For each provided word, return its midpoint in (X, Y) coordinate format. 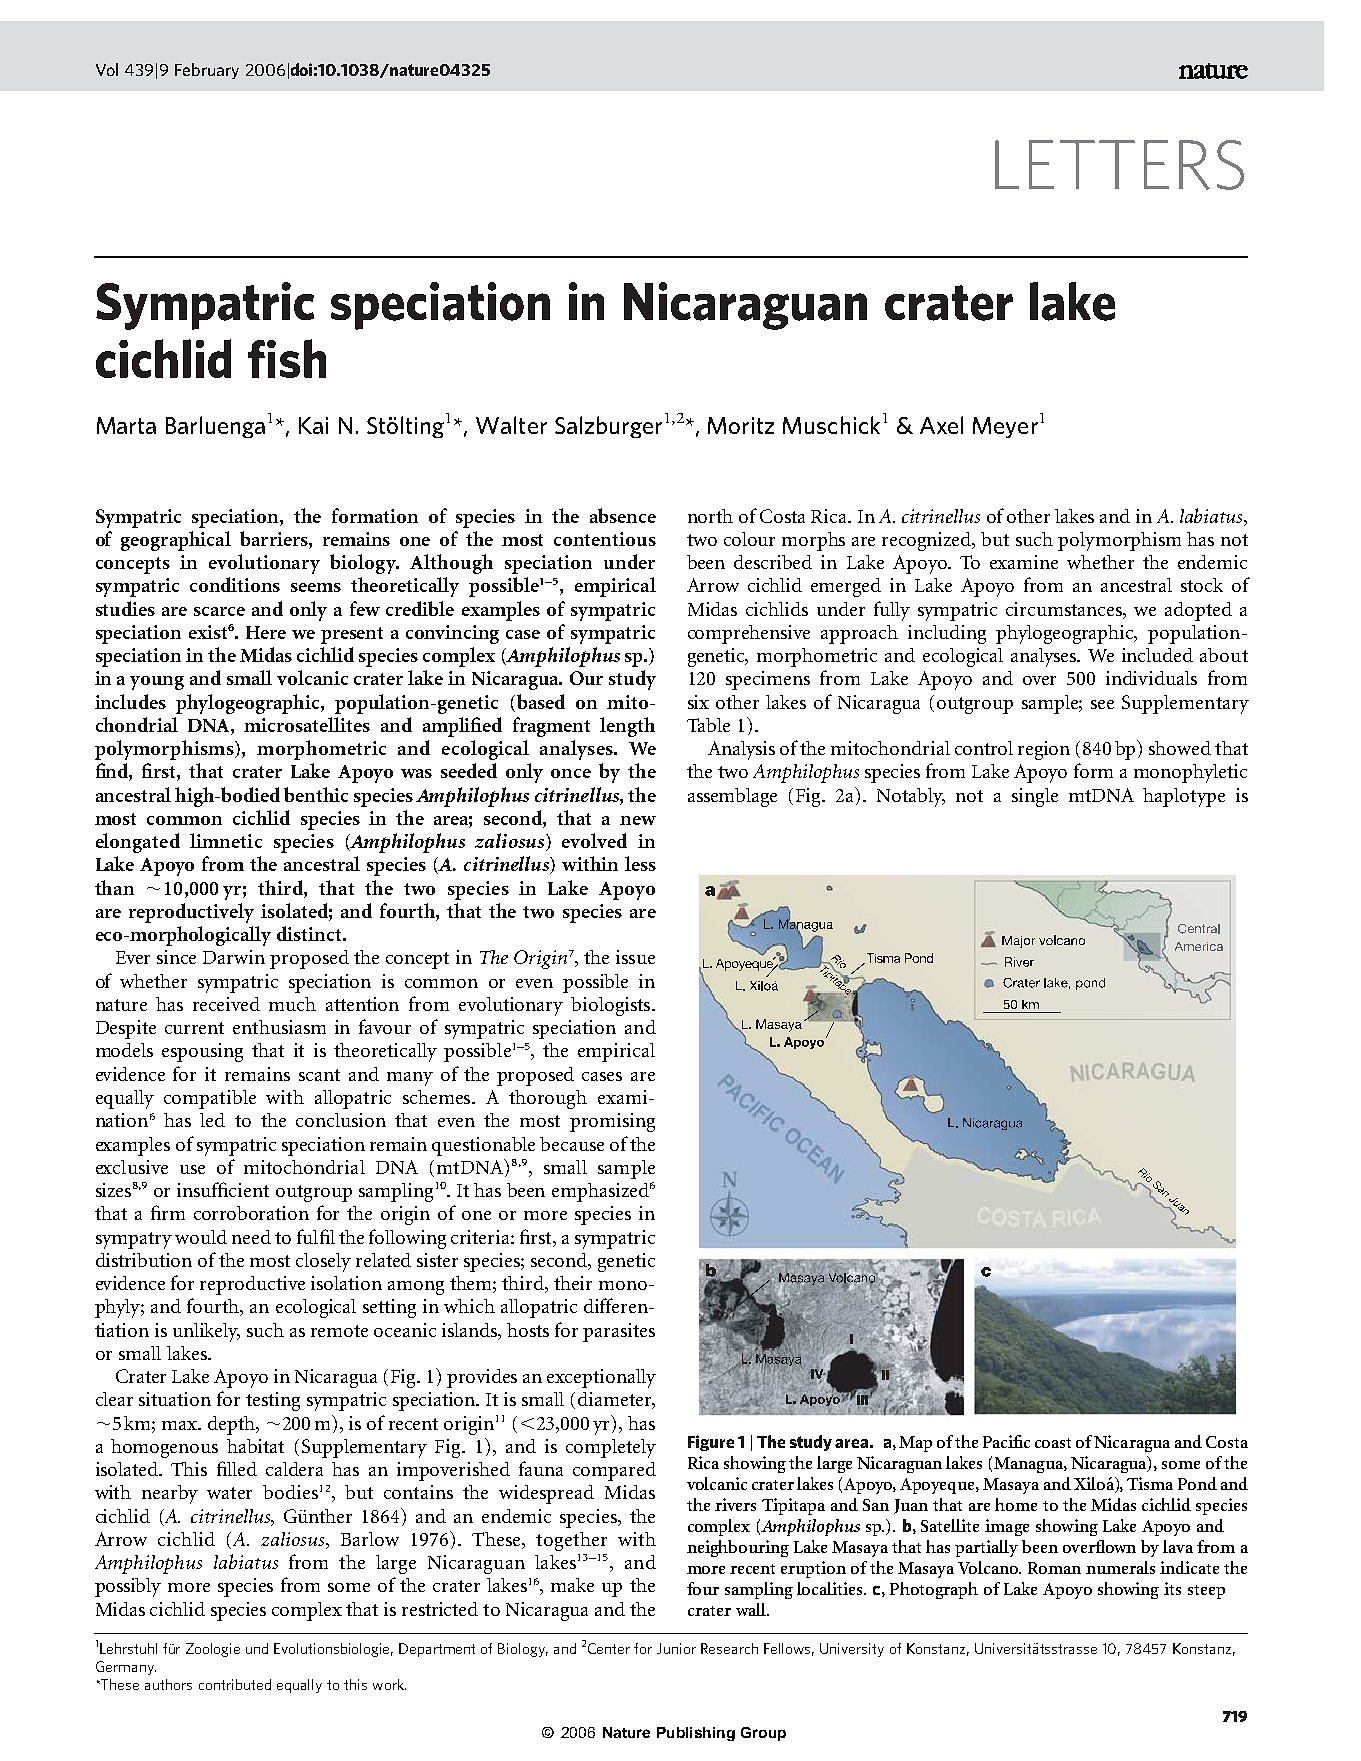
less (640, 863)
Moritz (741, 425)
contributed (235, 1684)
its (1172, 1588)
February (207, 71)
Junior (676, 1648)
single (1035, 797)
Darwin (234, 957)
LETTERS (1119, 165)
